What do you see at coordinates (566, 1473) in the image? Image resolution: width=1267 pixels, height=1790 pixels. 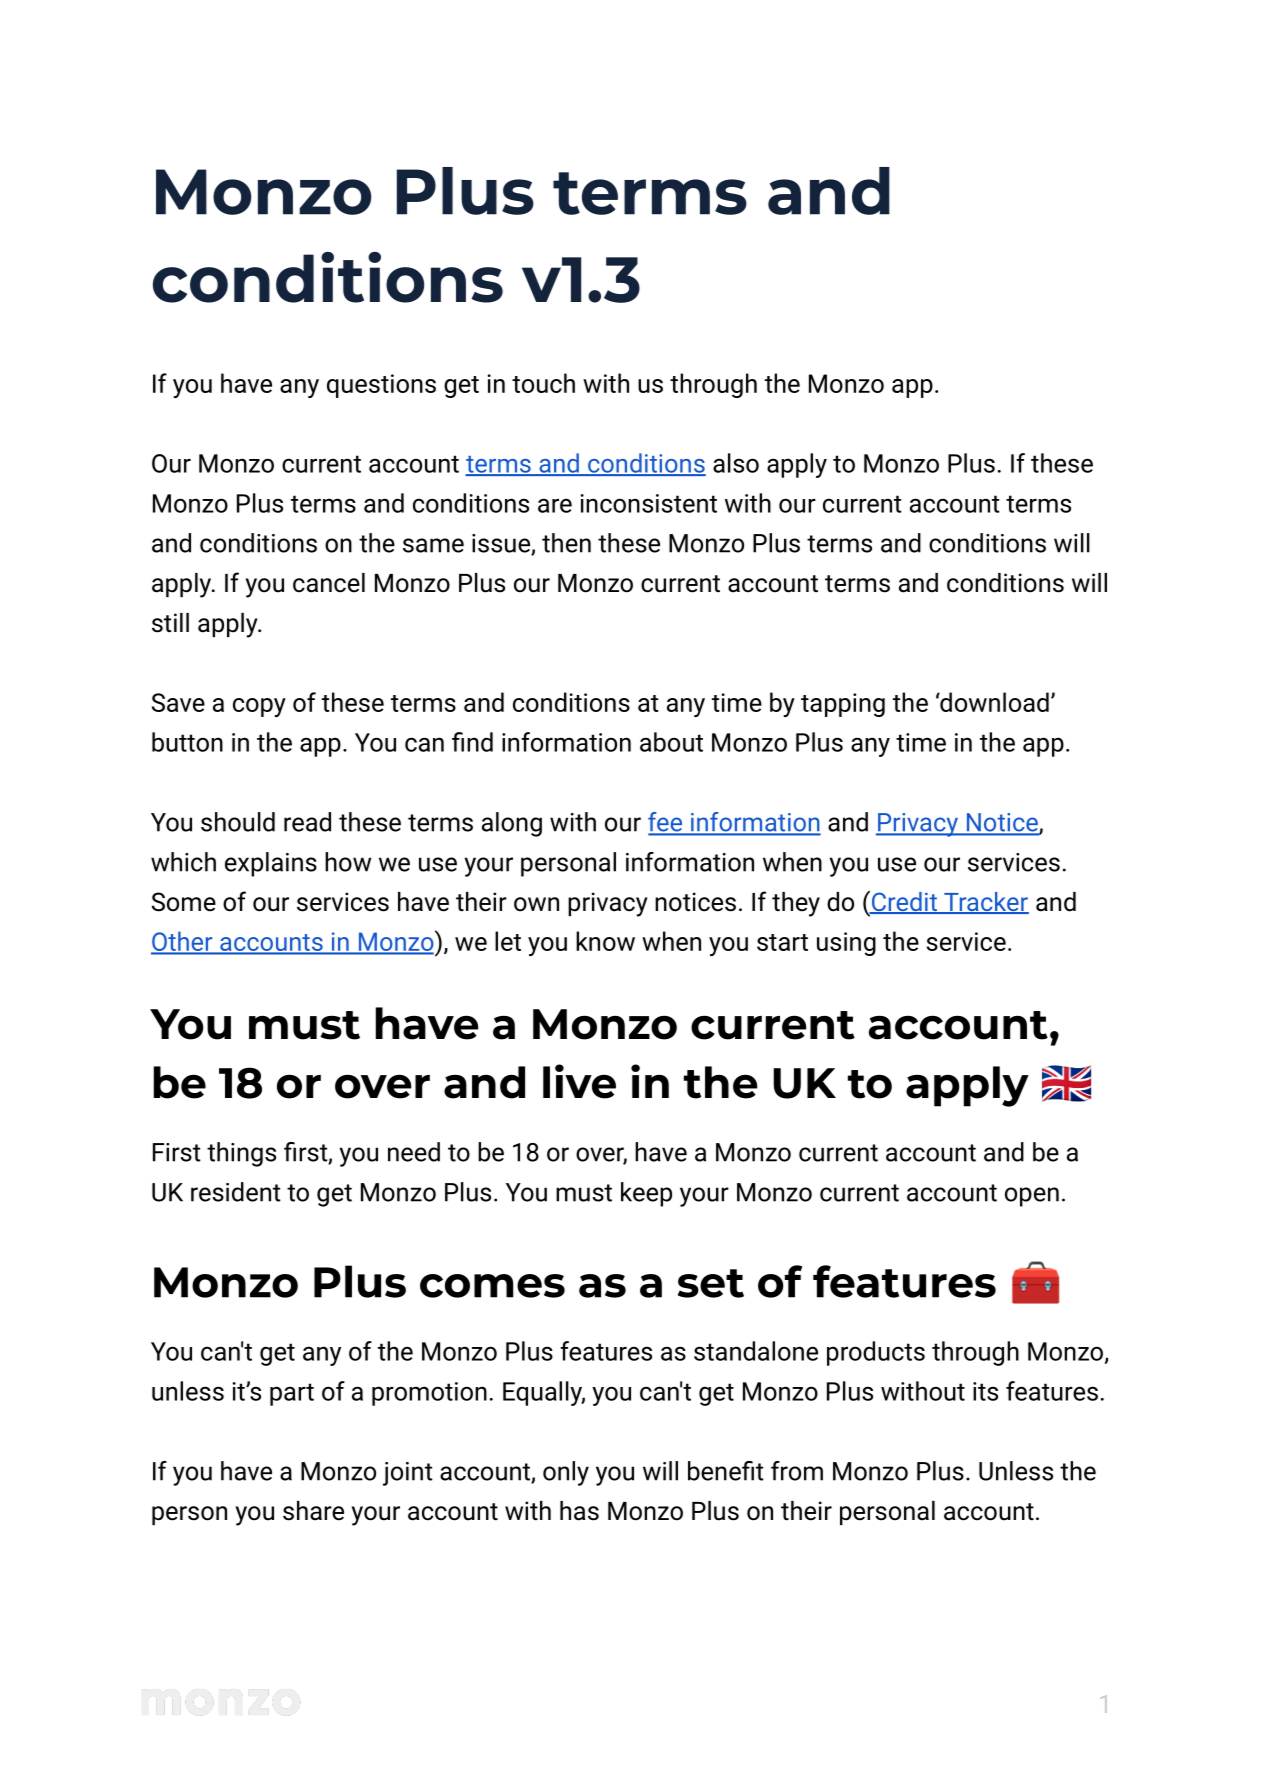 I see `only` at bounding box center [566, 1473].
